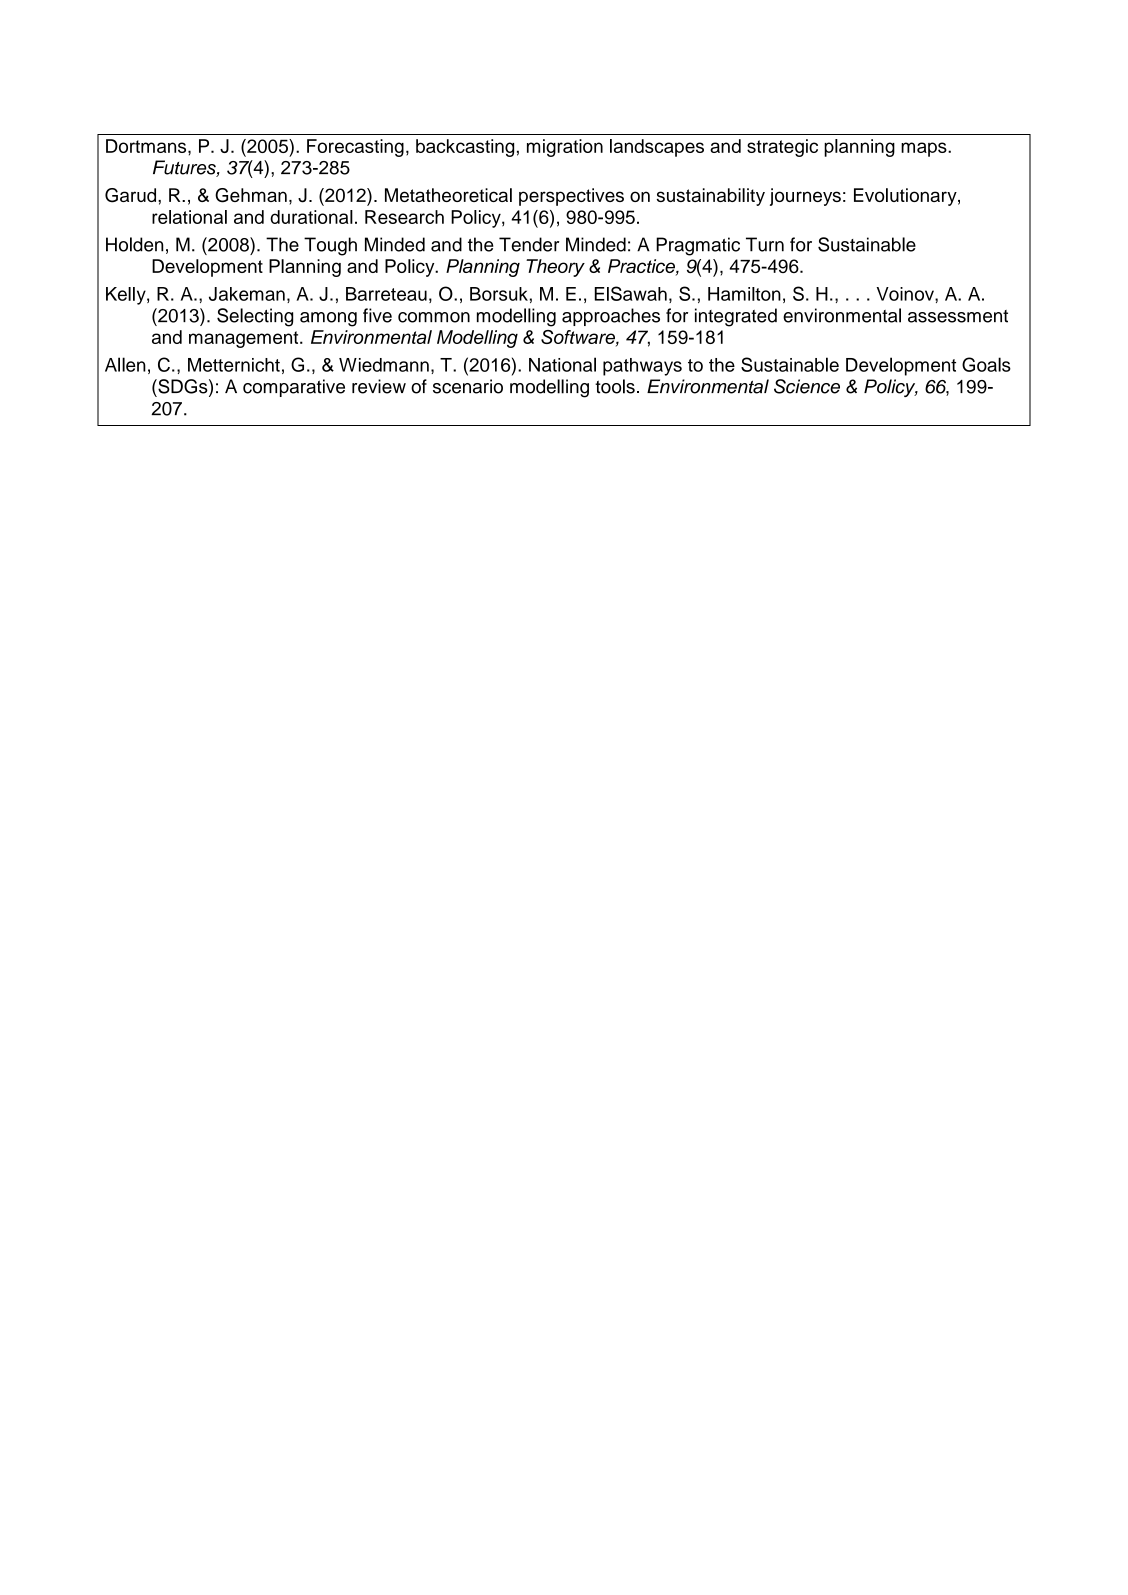  I want to click on migration, so click(565, 148).
